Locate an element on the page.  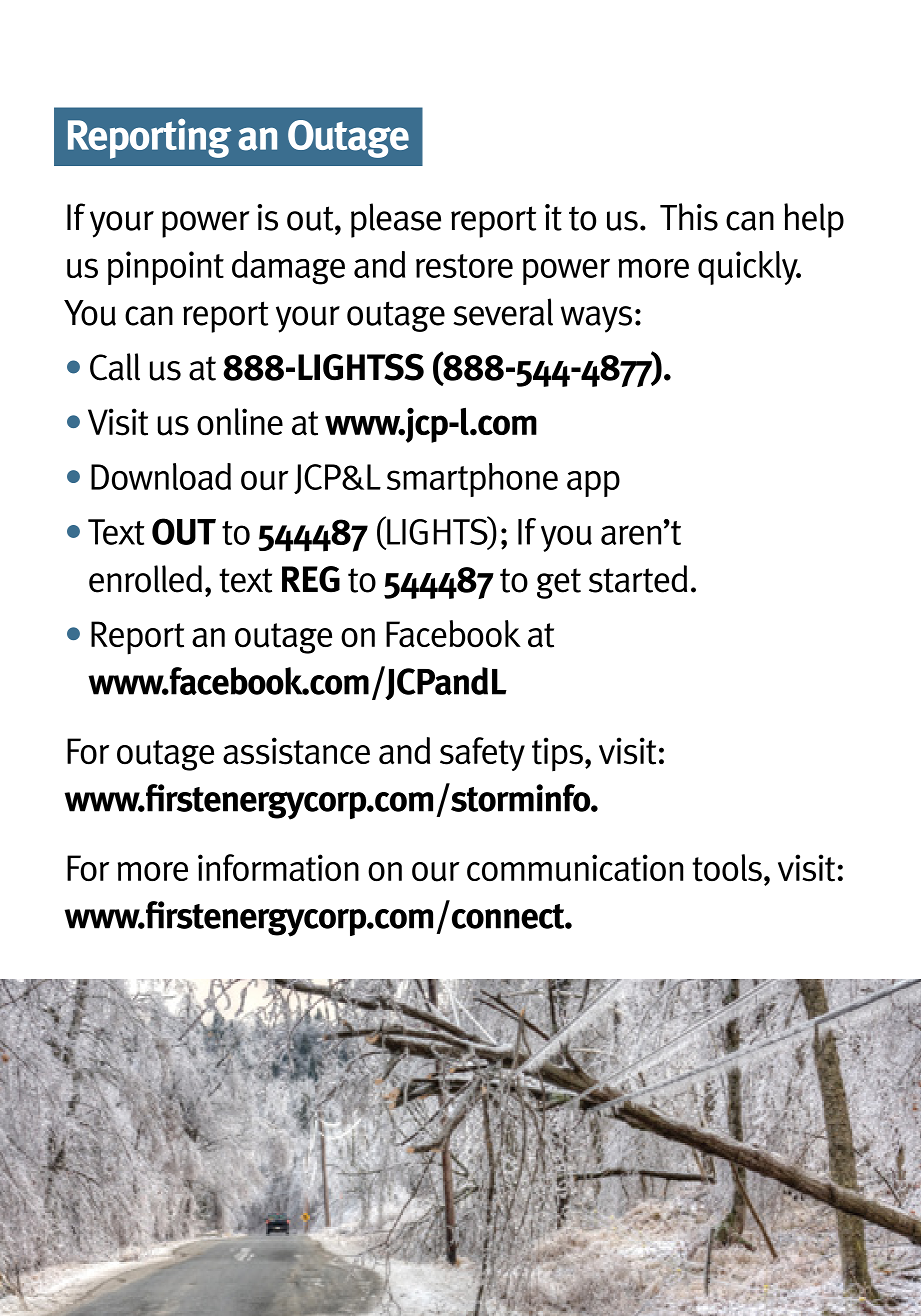
started is located at coordinates (638, 579).
